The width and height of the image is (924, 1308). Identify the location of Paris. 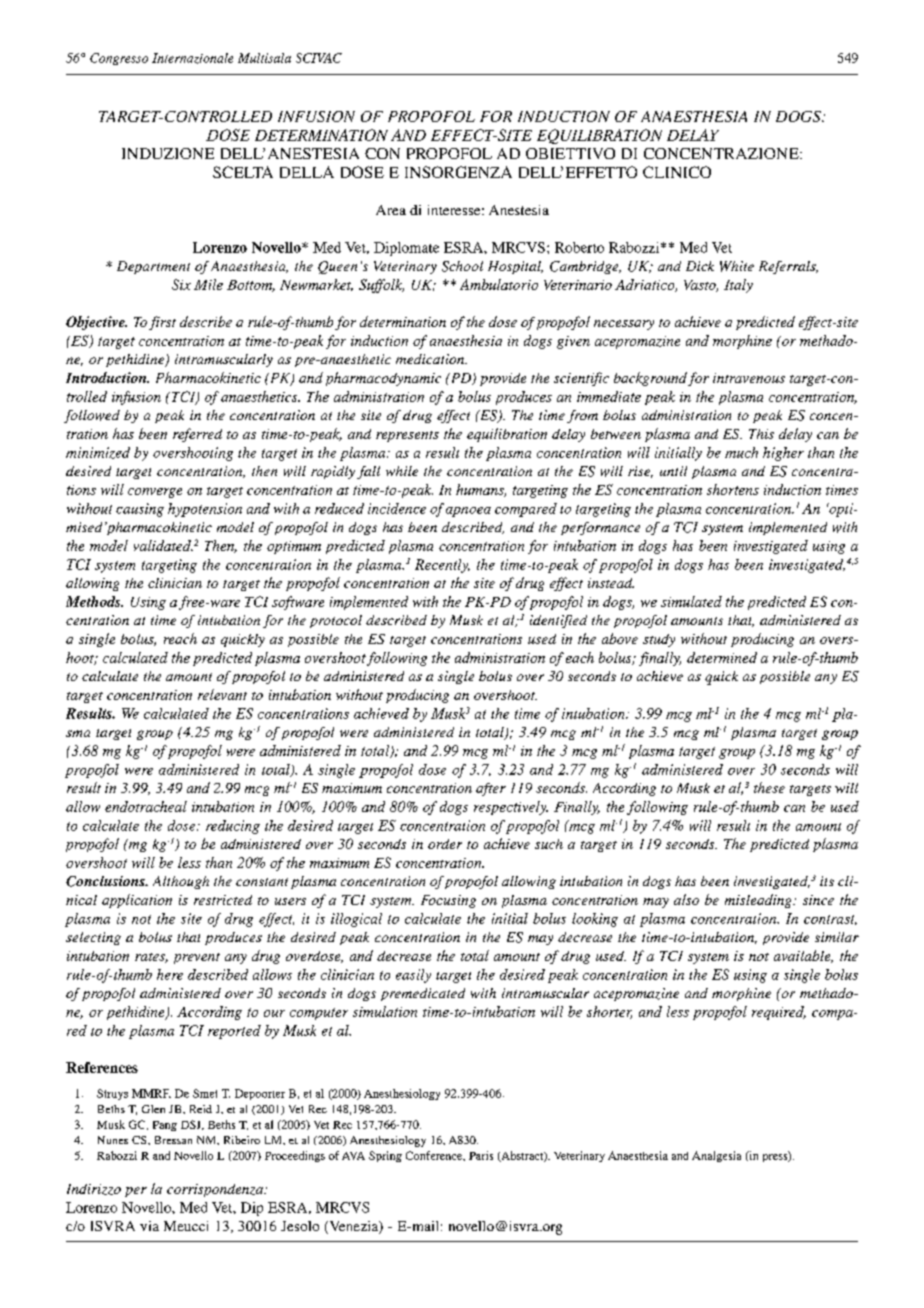
(481, 1155).
